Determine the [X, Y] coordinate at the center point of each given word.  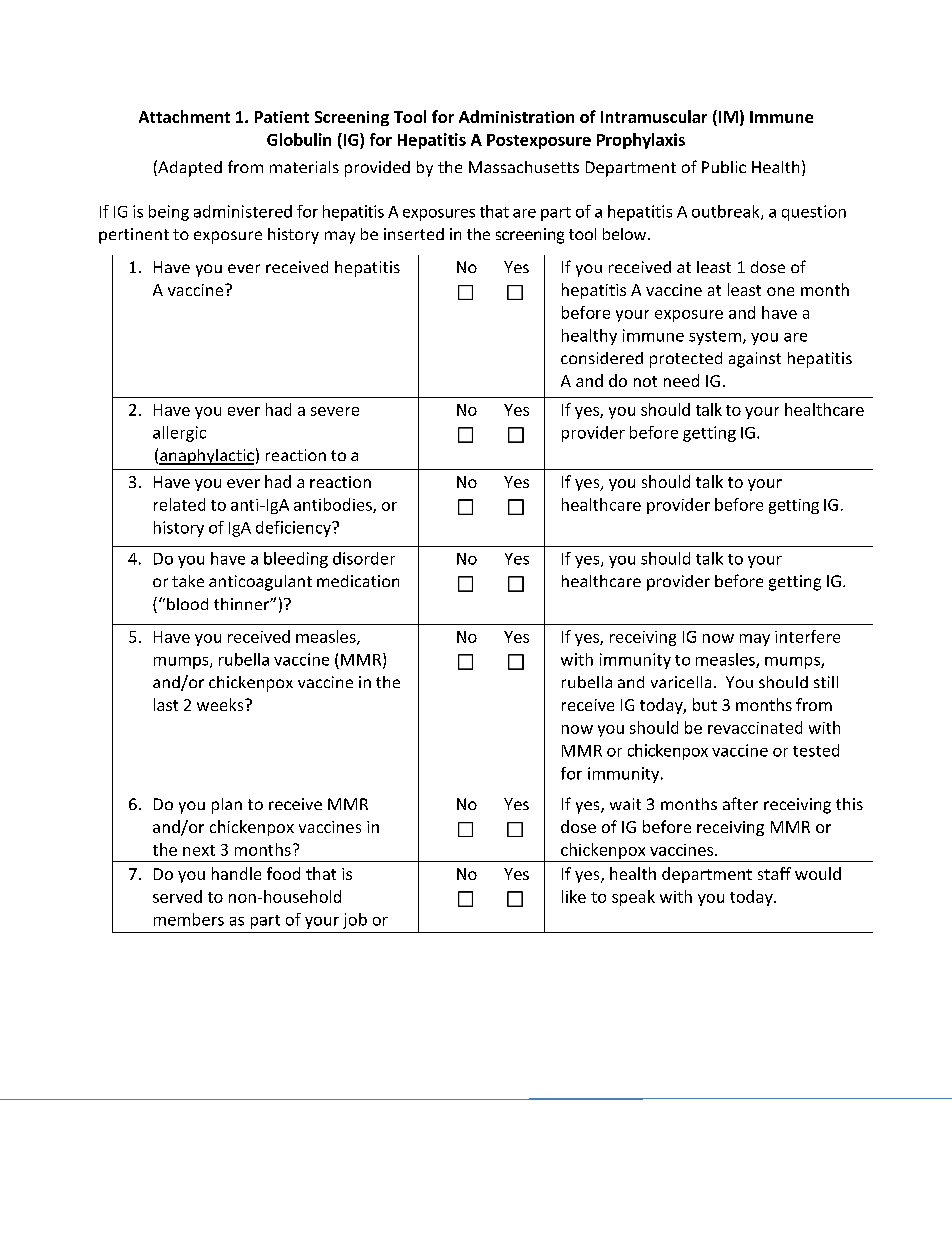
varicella [681, 682]
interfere [807, 636]
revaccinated [755, 727]
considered [602, 358]
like [574, 896]
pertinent [134, 236]
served [177, 896]
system [715, 338]
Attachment [184, 116]
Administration [516, 116]
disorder [364, 558]
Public [724, 167]
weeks [221, 704]
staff [774, 873]
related [179, 504]
